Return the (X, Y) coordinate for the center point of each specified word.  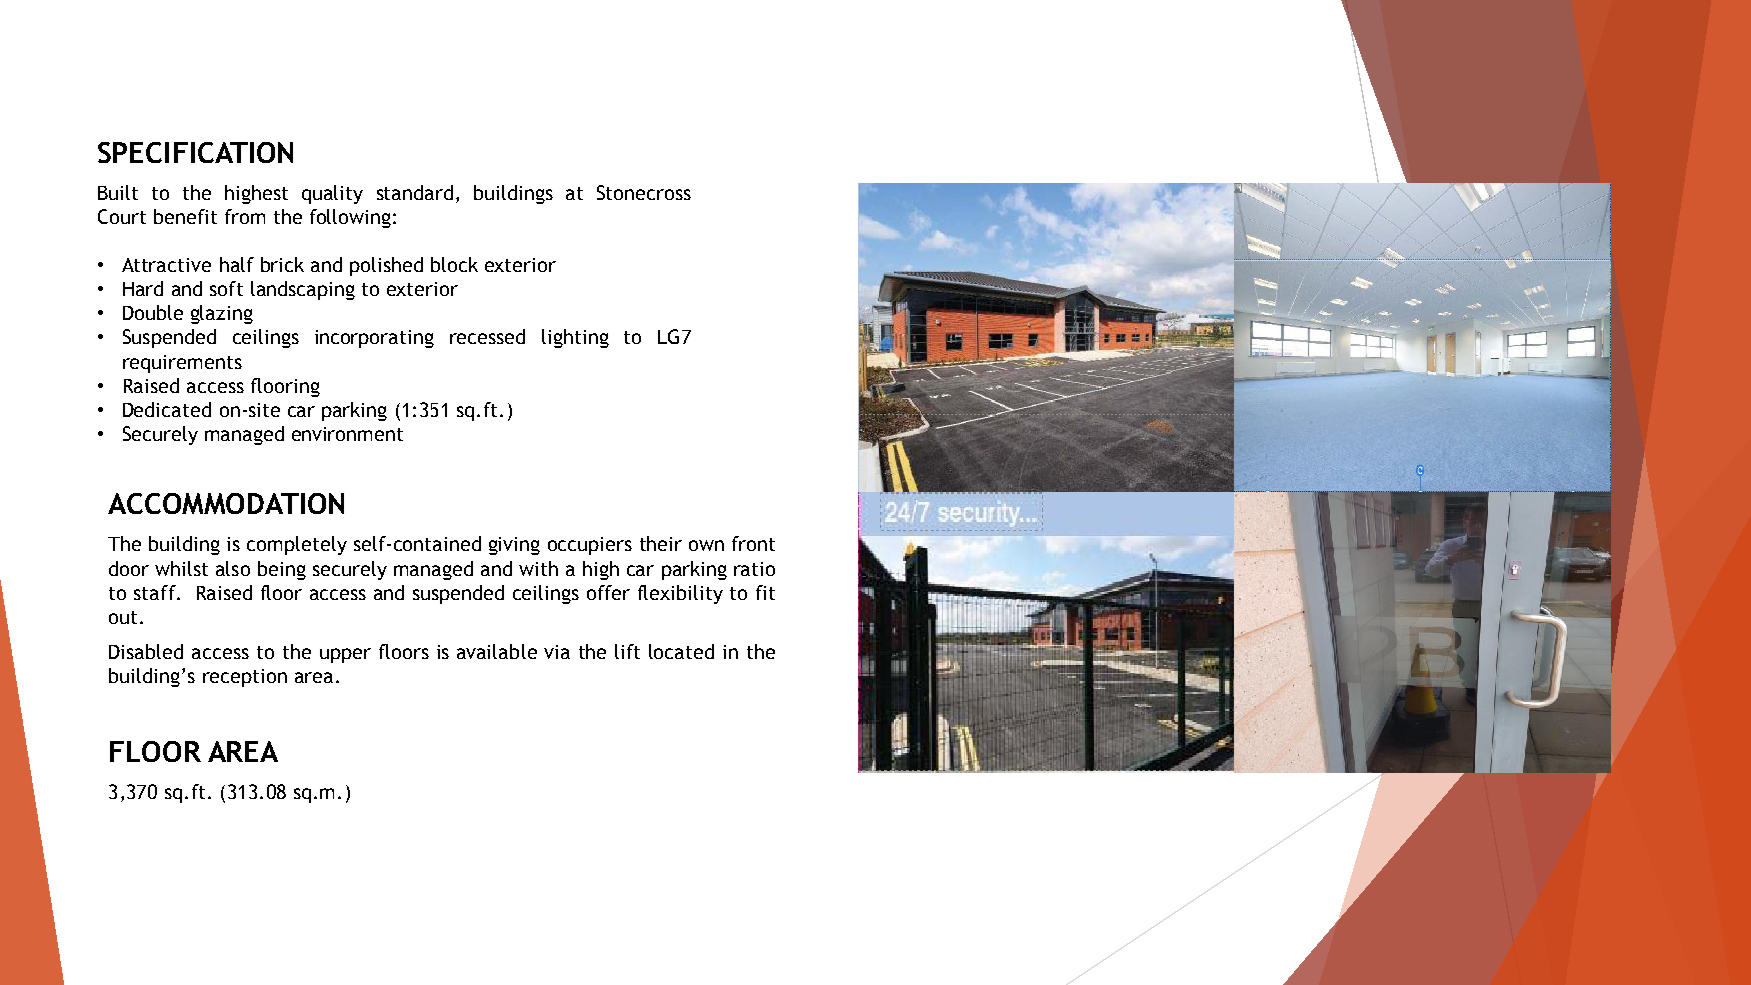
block (454, 264)
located (681, 651)
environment (347, 434)
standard (415, 192)
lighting (575, 338)
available (497, 651)
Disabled (146, 651)
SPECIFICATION (195, 152)
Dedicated (167, 409)
